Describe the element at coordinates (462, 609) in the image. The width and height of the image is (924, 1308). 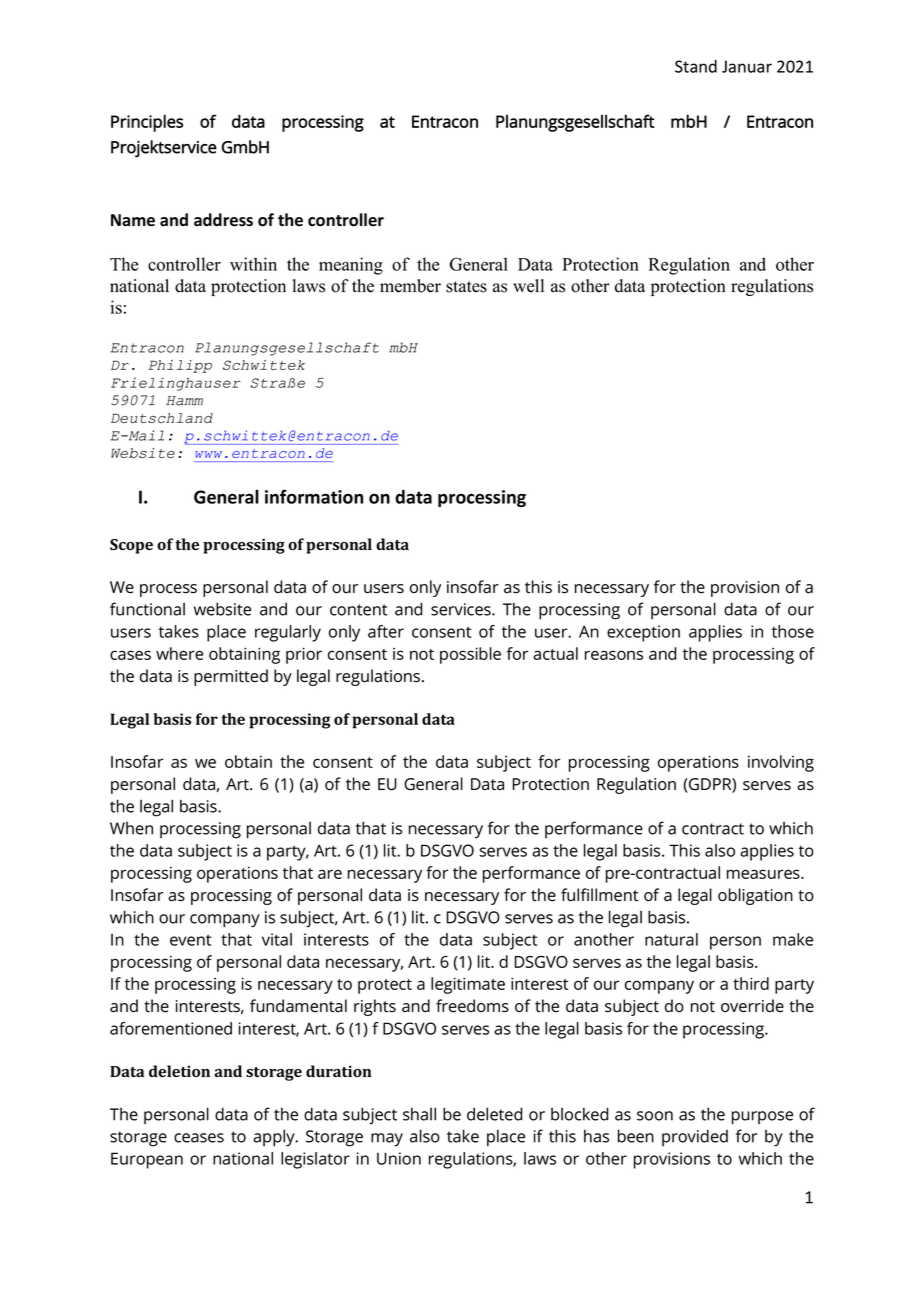
I see `services` at that location.
